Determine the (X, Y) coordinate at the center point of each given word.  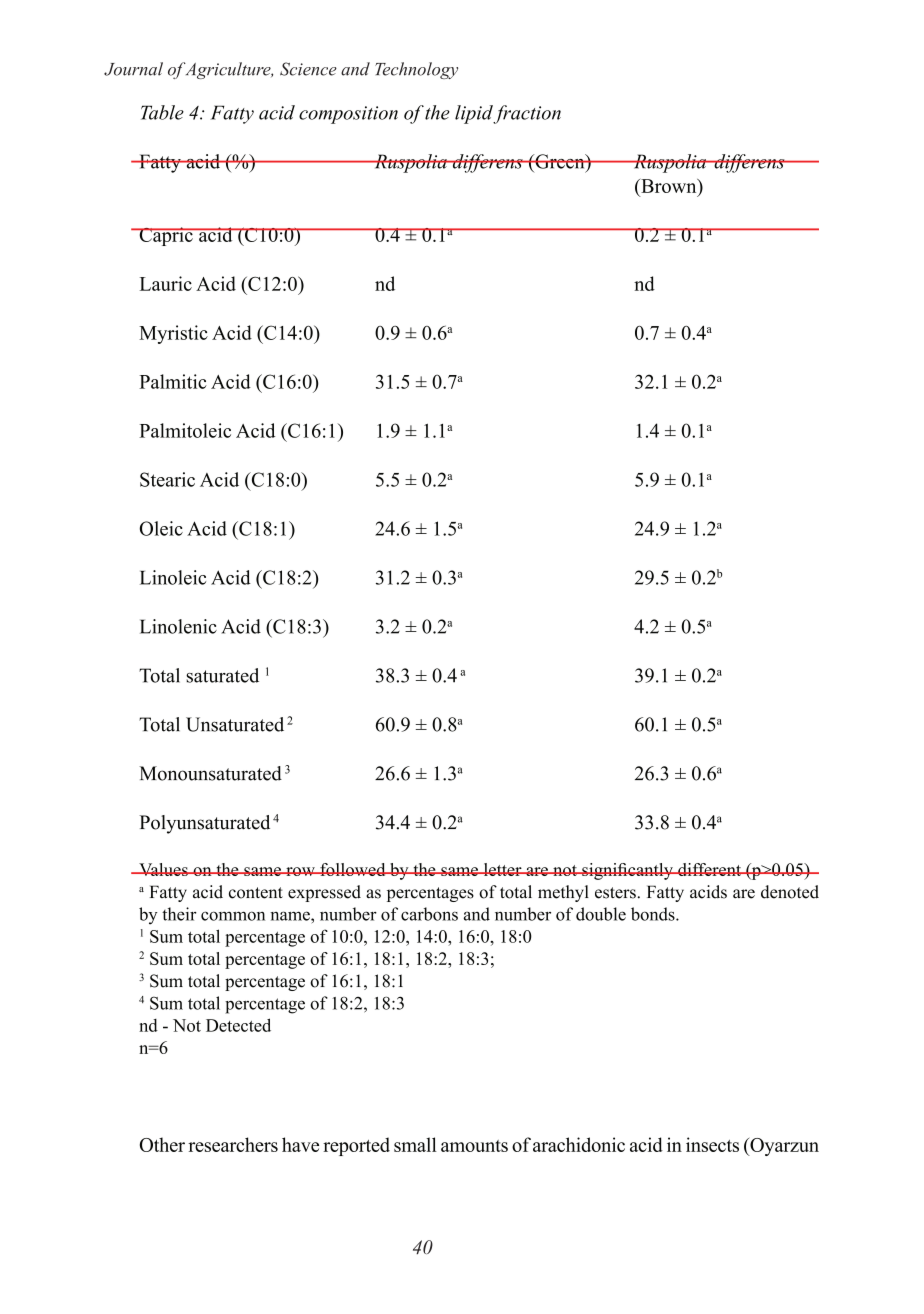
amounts (474, 1146)
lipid (474, 114)
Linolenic (178, 626)
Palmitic (173, 381)
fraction (527, 114)
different (710, 869)
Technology (416, 70)
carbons (429, 914)
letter (502, 869)
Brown (669, 186)
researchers (233, 1144)
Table (162, 112)
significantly (627, 871)
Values (163, 869)
